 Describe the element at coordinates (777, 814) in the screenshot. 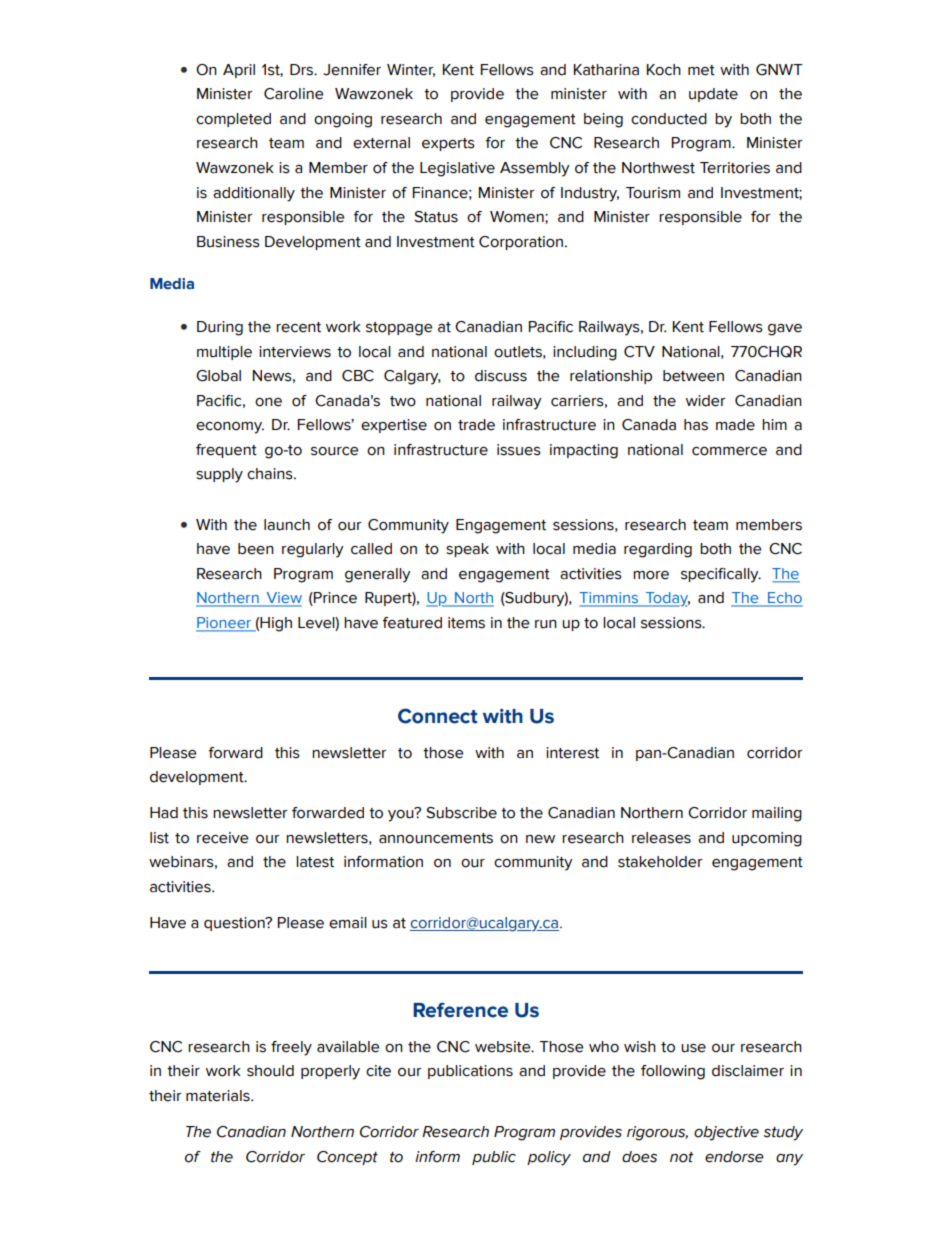

I see `mailing` at that location.
